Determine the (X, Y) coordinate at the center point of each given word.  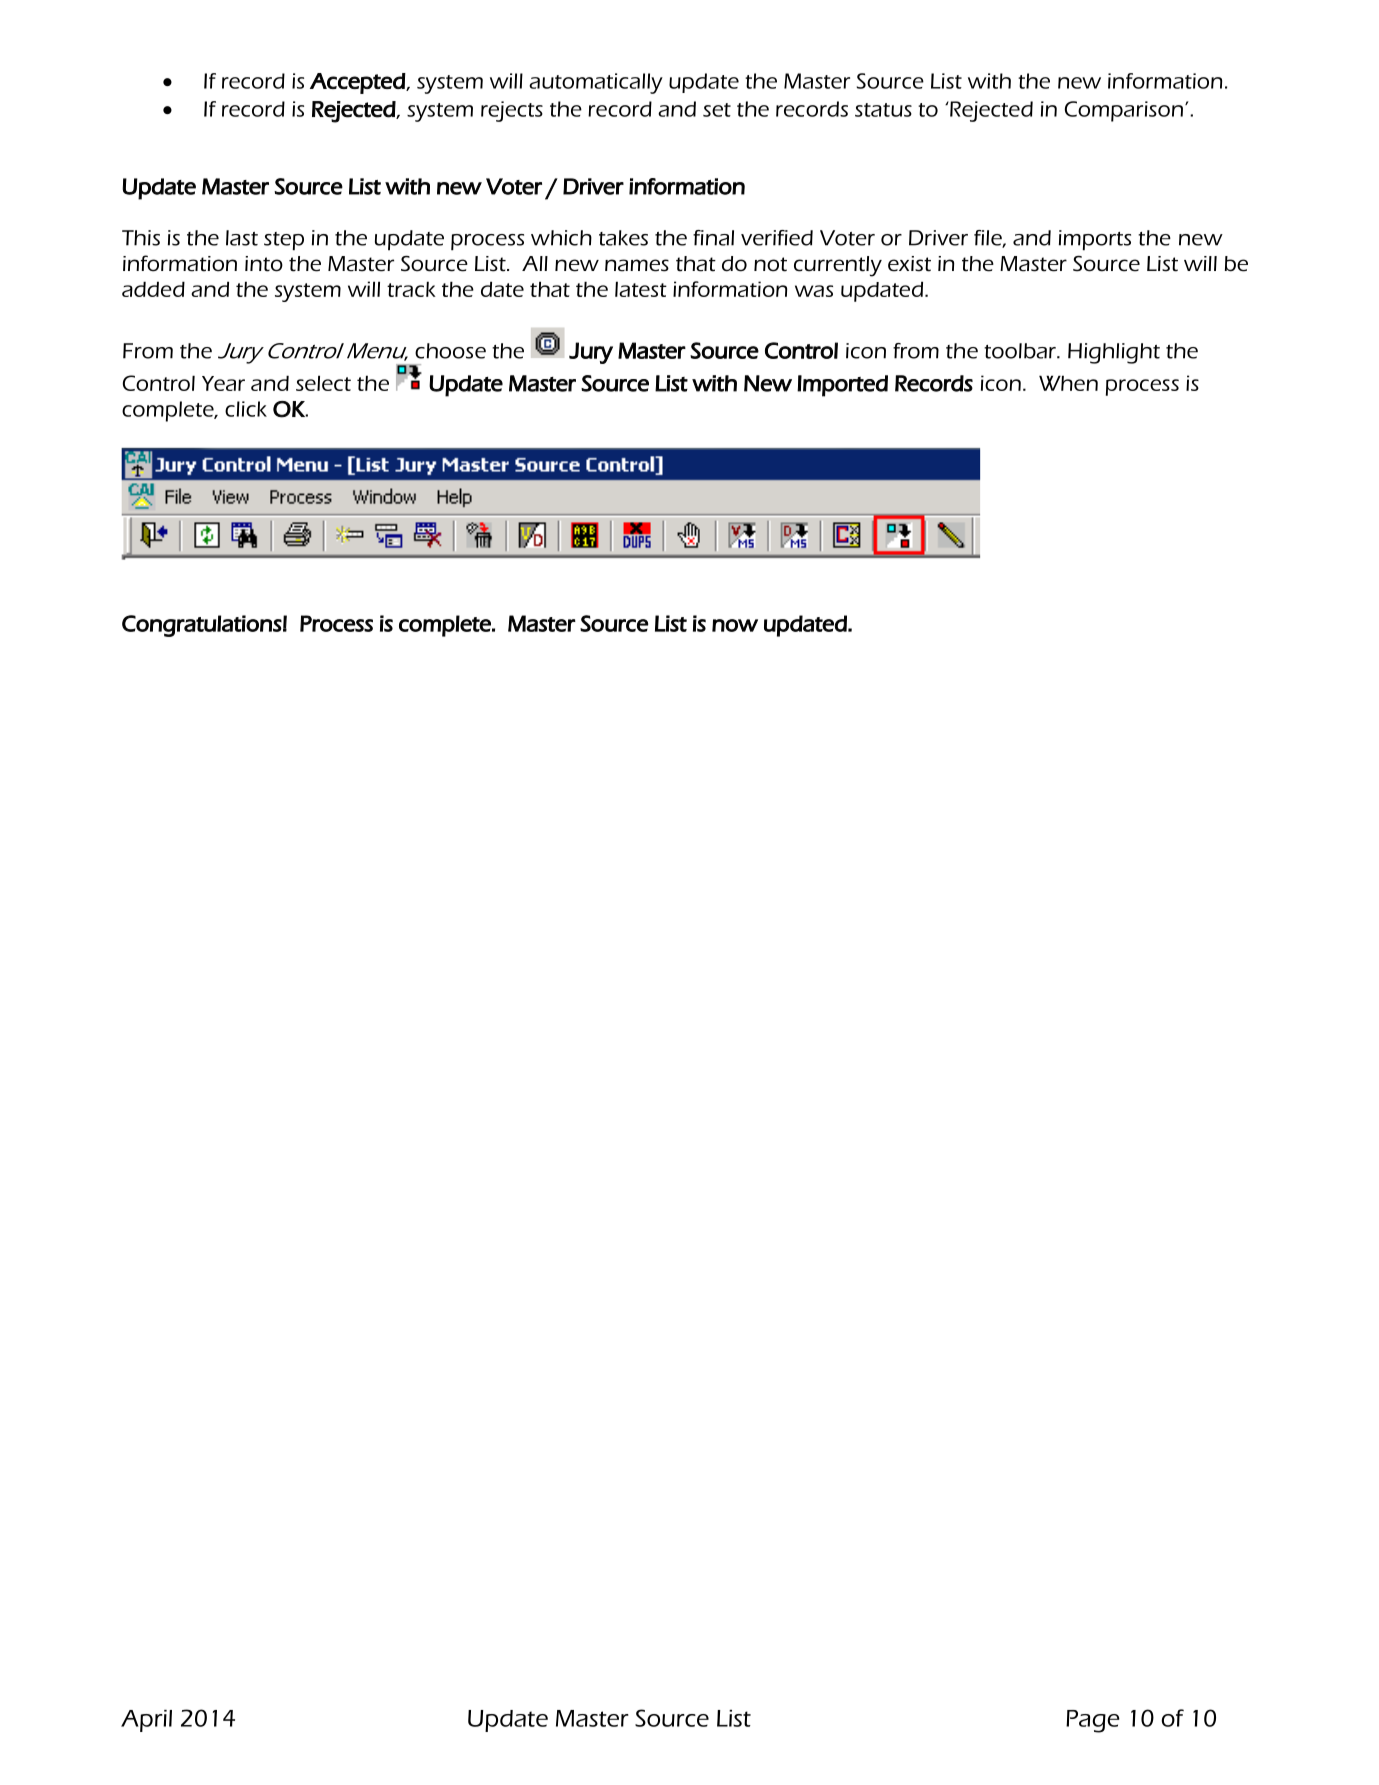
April (146, 1721)
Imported (842, 386)
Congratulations (202, 626)
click (246, 409)
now (735, 625)
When (1068, 383)
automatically (596, 83)
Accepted (358, 83)
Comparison (1124, 111)
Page (1093, 1721)
